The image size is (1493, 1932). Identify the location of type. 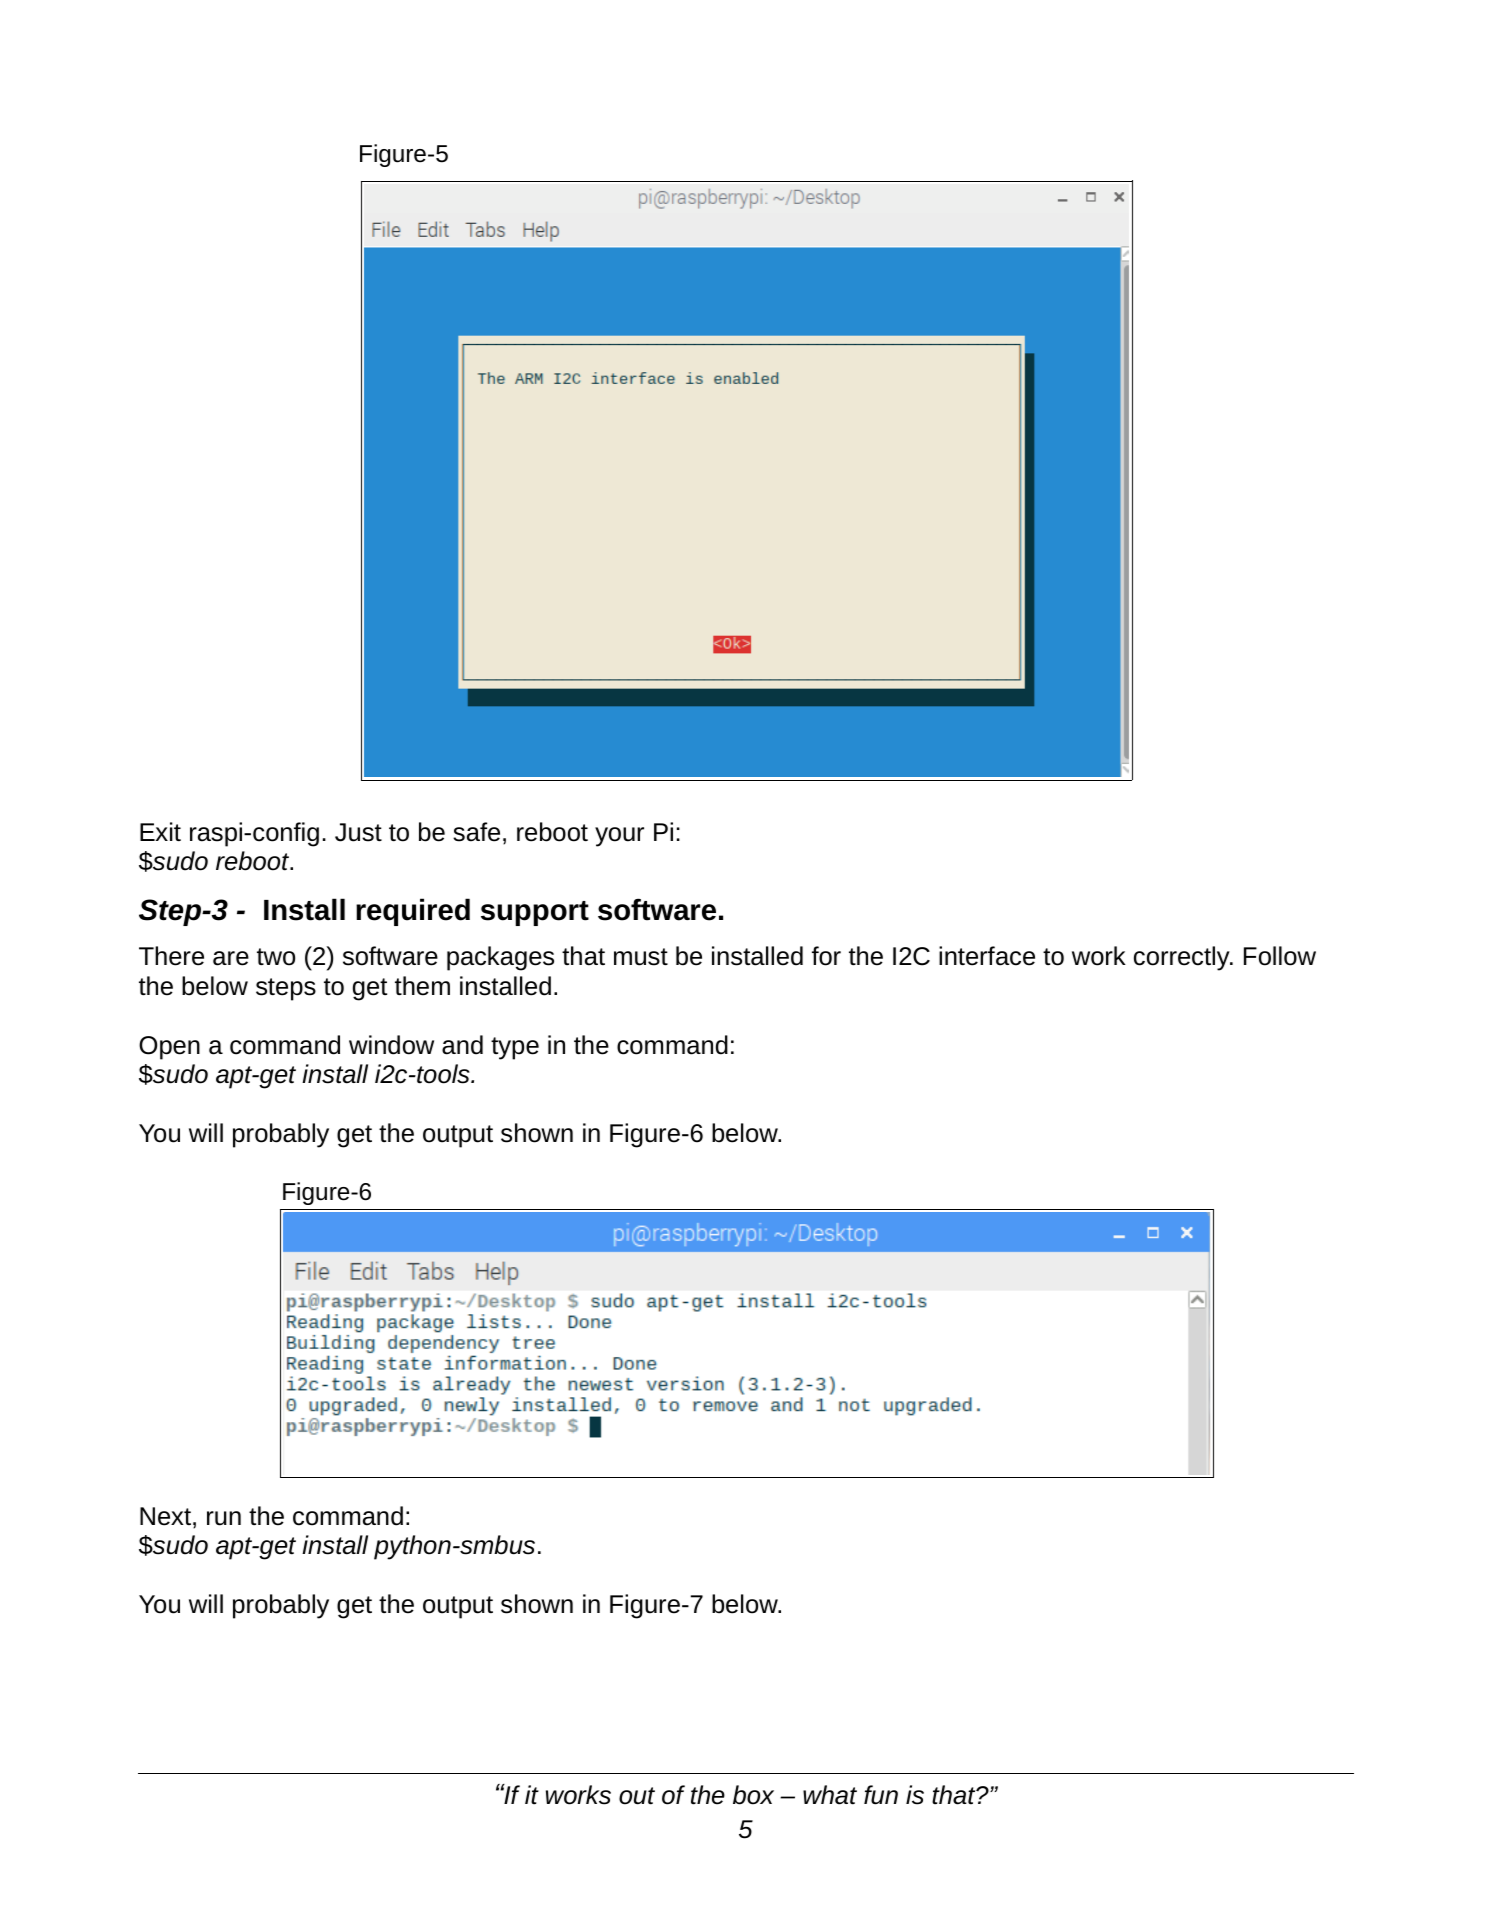
(515, 1048).
